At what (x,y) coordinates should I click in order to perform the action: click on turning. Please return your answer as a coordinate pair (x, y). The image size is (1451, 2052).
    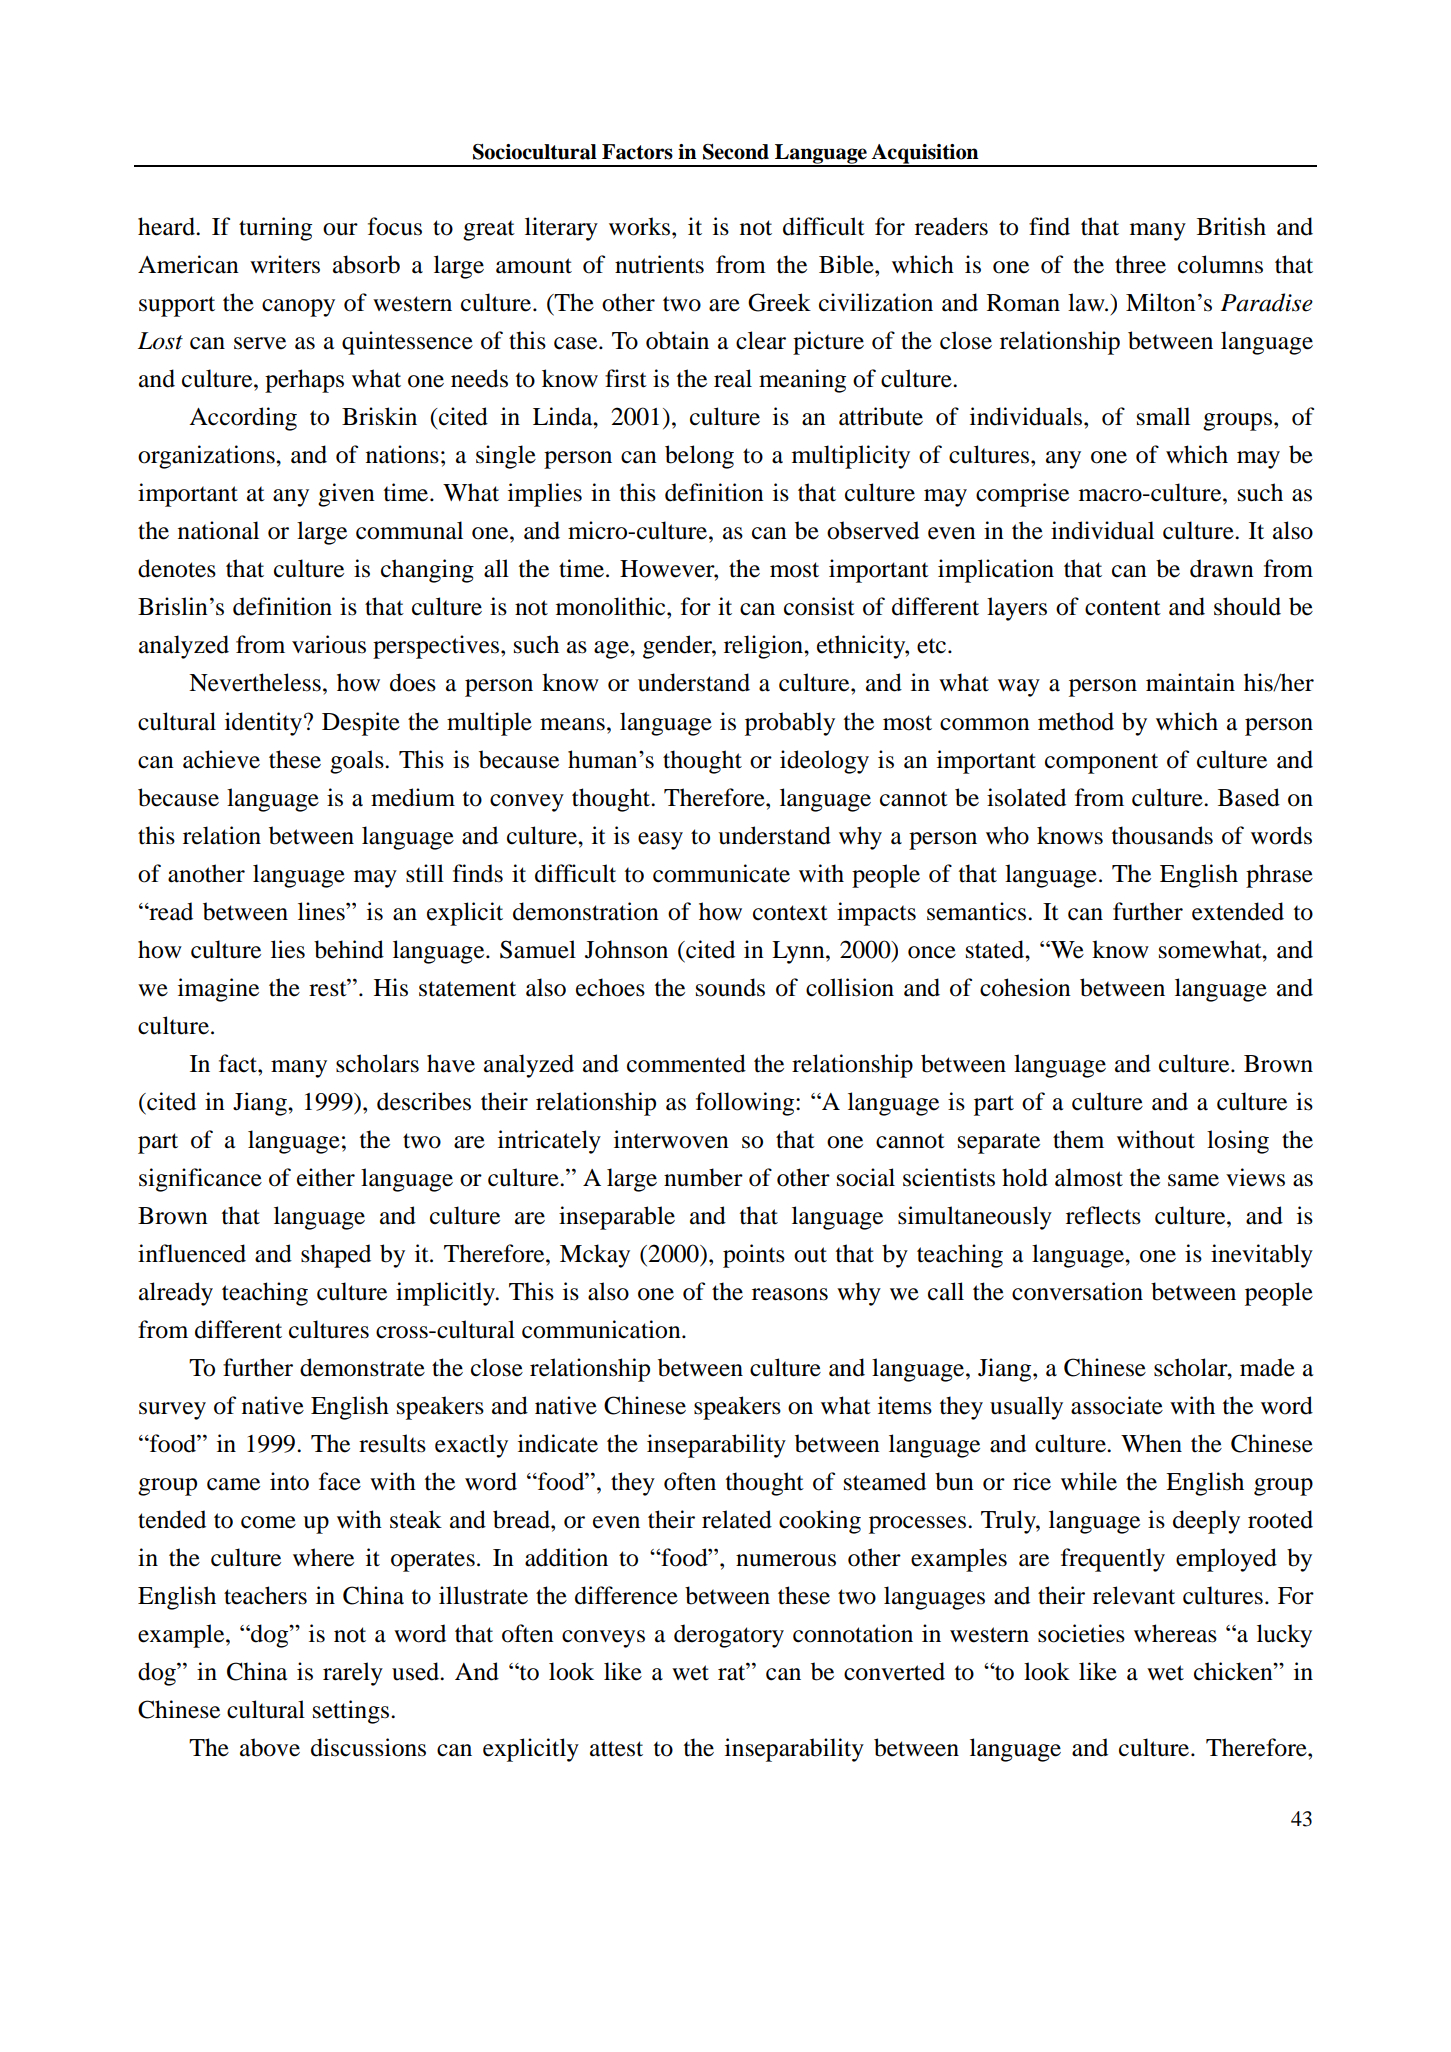
    Looking at the image, I should click on (275, 229).
